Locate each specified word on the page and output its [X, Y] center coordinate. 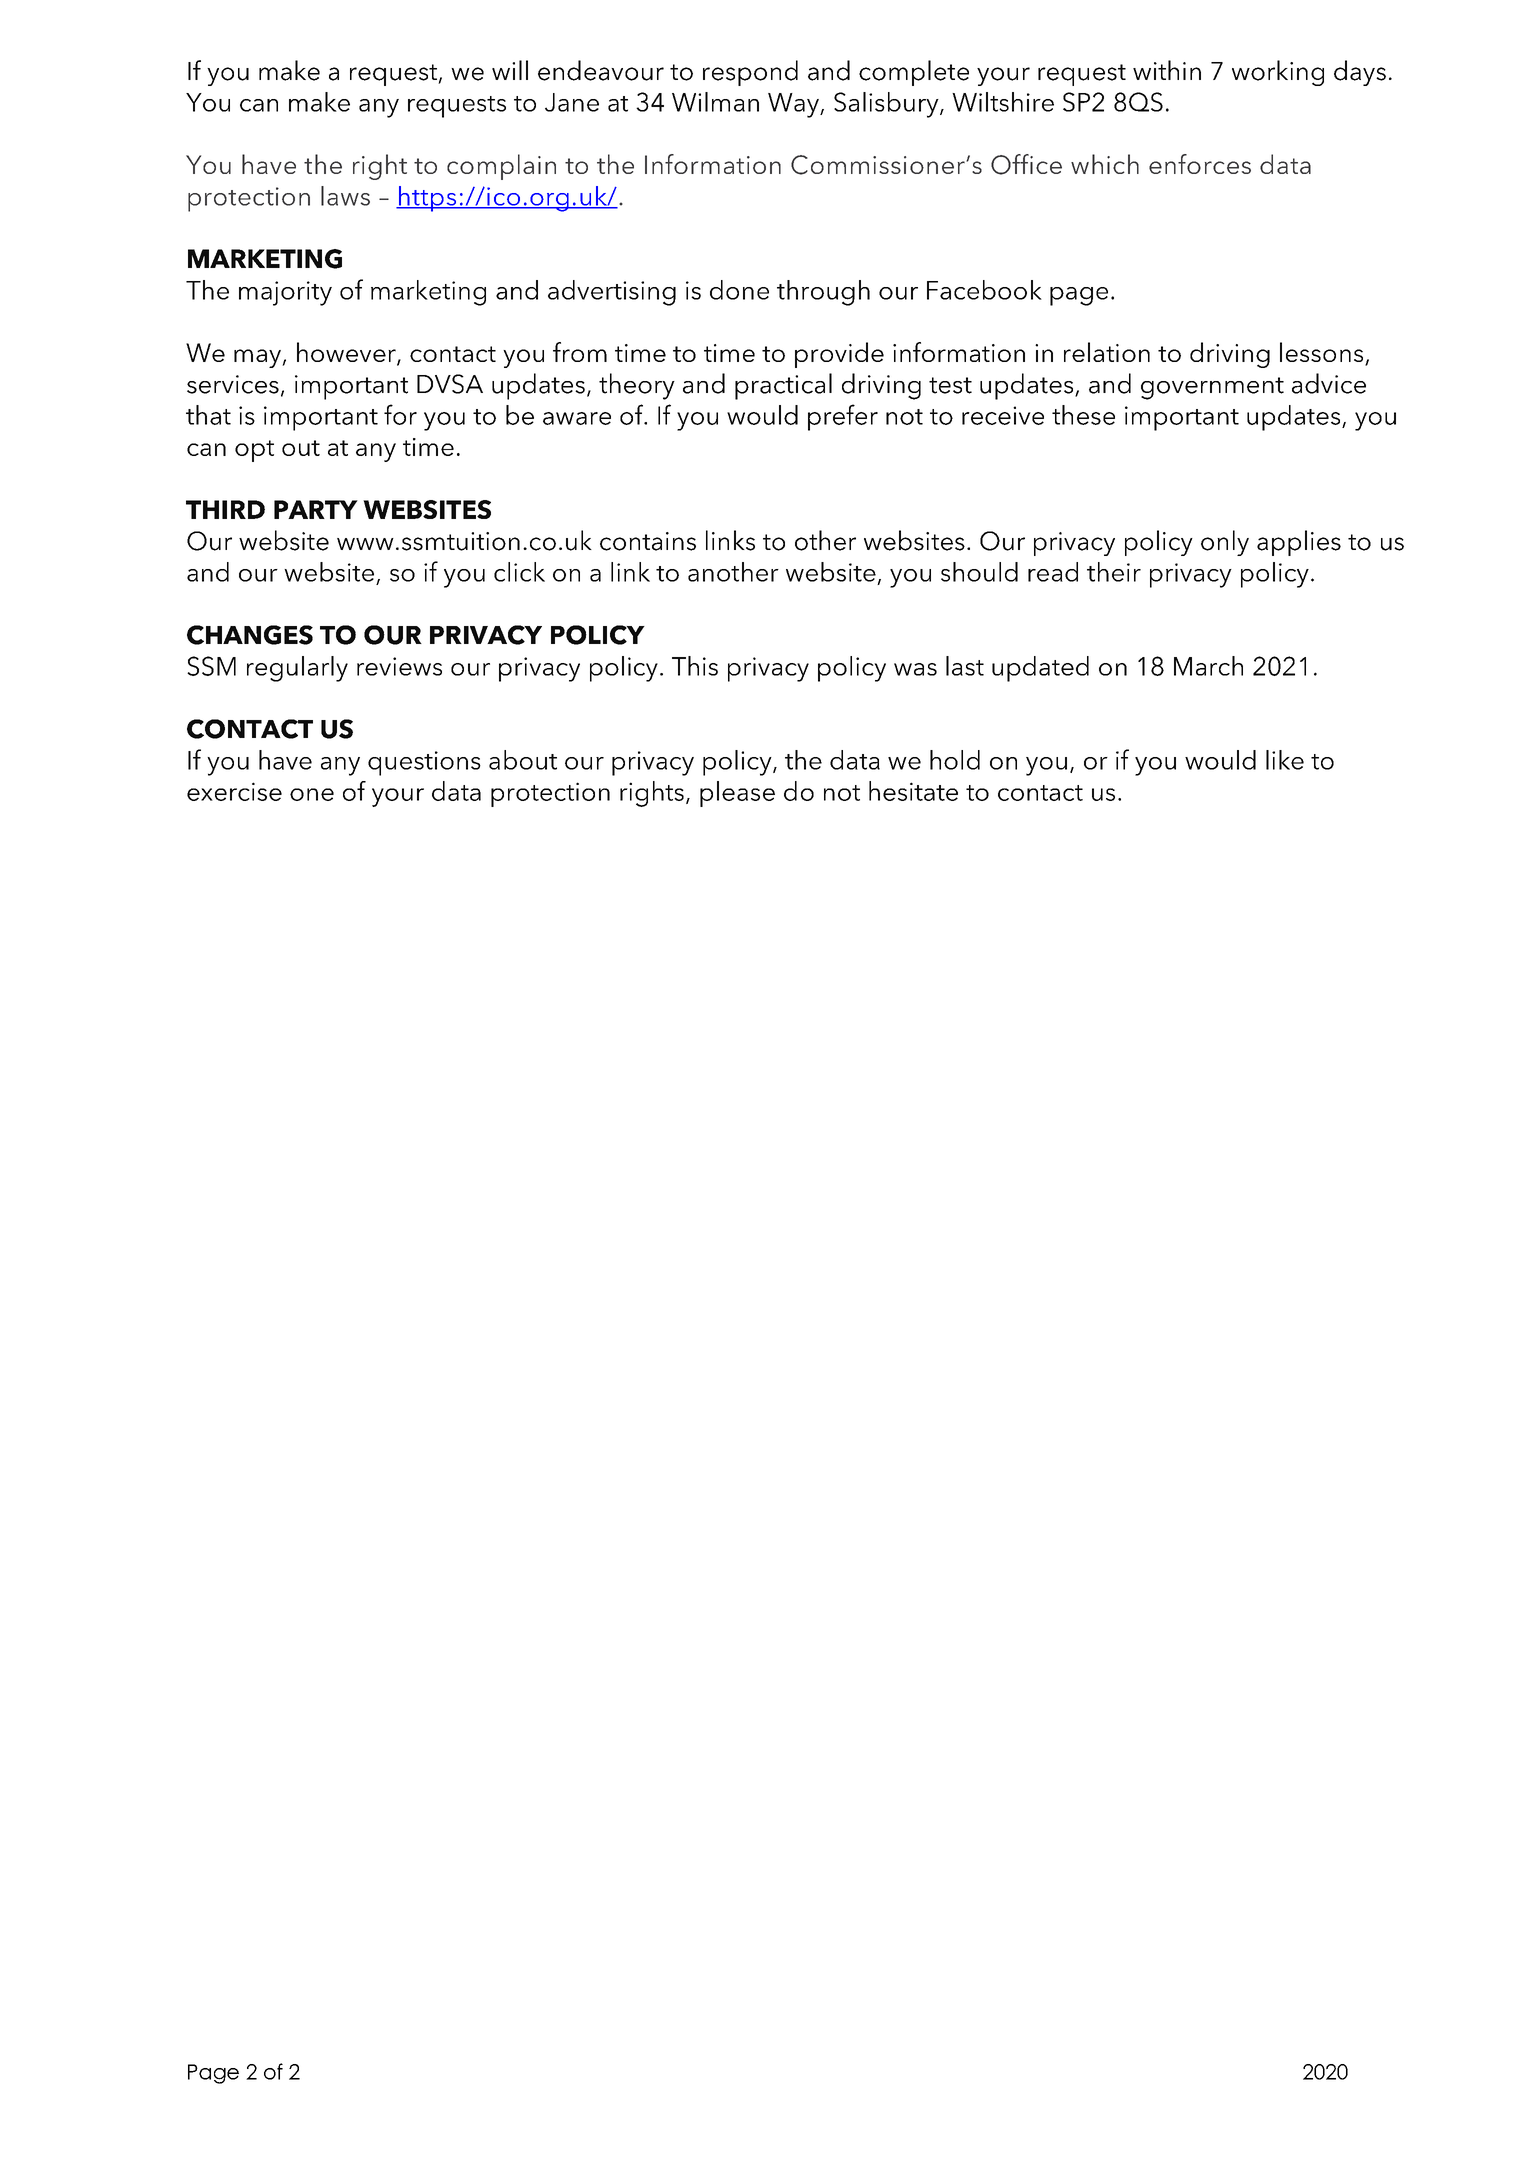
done [739, 290]
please [737, 794]
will [510, 70]
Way [794, 105]
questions [424, 763]
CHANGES [250, 635]
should [979, 572]
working [1278, 73]
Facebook [984, 290]
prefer [843, 417]
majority [285, 293]
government [1212, 388]
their [1114, 572]
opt [254, 451]
